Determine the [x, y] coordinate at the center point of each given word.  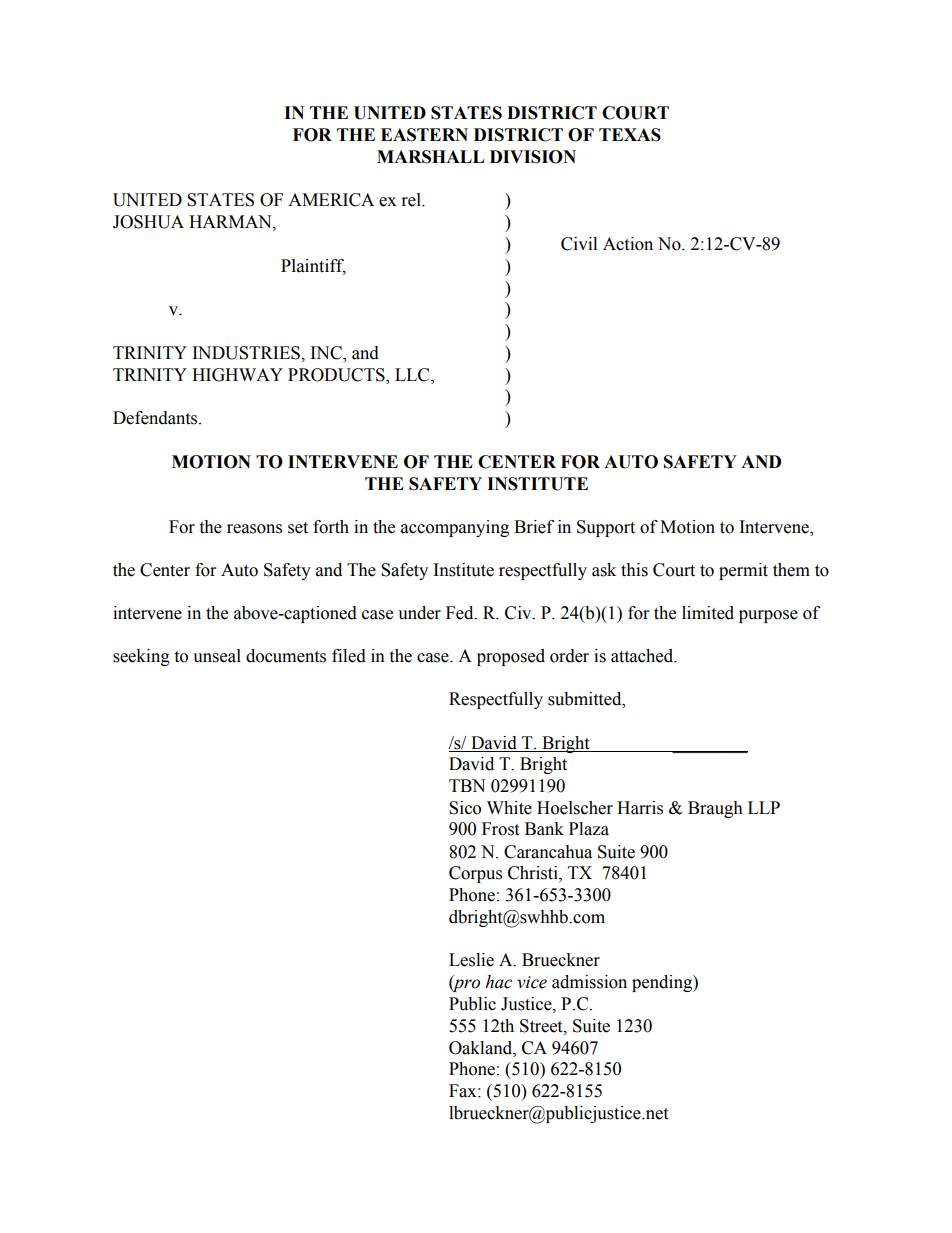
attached [643, 656]
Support [606, 528]
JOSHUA [148, 222]
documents [286, 656]
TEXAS [630, 135]
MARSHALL [430, 157]
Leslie [471, 960]
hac [498, 982]
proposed [511, 657]
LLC [413, 375]
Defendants [156, 418]
